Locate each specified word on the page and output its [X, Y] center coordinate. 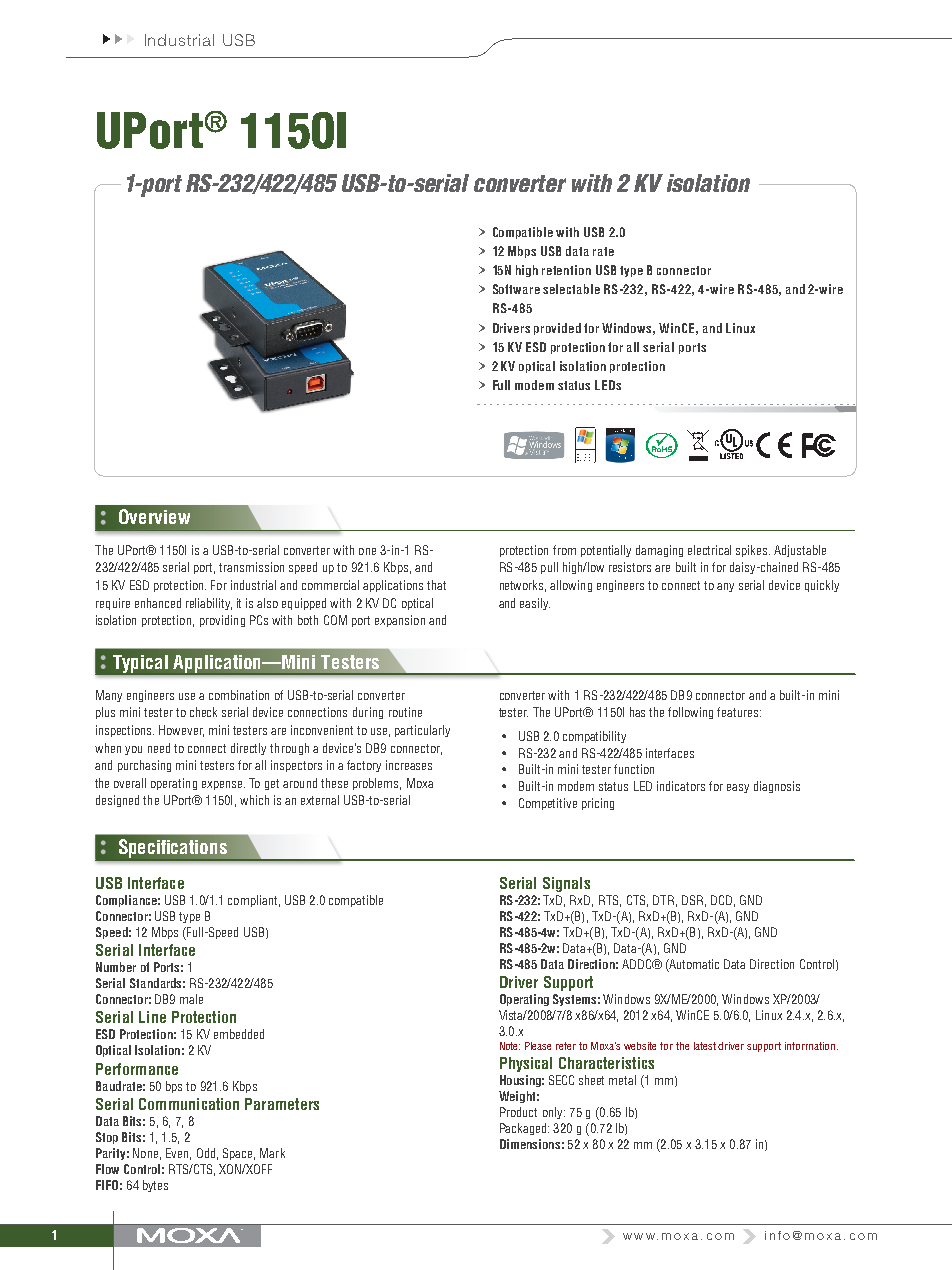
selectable [571, 289]
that [436, 585]
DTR [663, 900]
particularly [422, 731]
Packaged [523, 1129]
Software [516, 289]
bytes [155, 1186]
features [739, 712]
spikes [753, 551]
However [181, 731]
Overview [154, 516]
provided [557, 329]
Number [116, 967]
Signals [566, 884]
